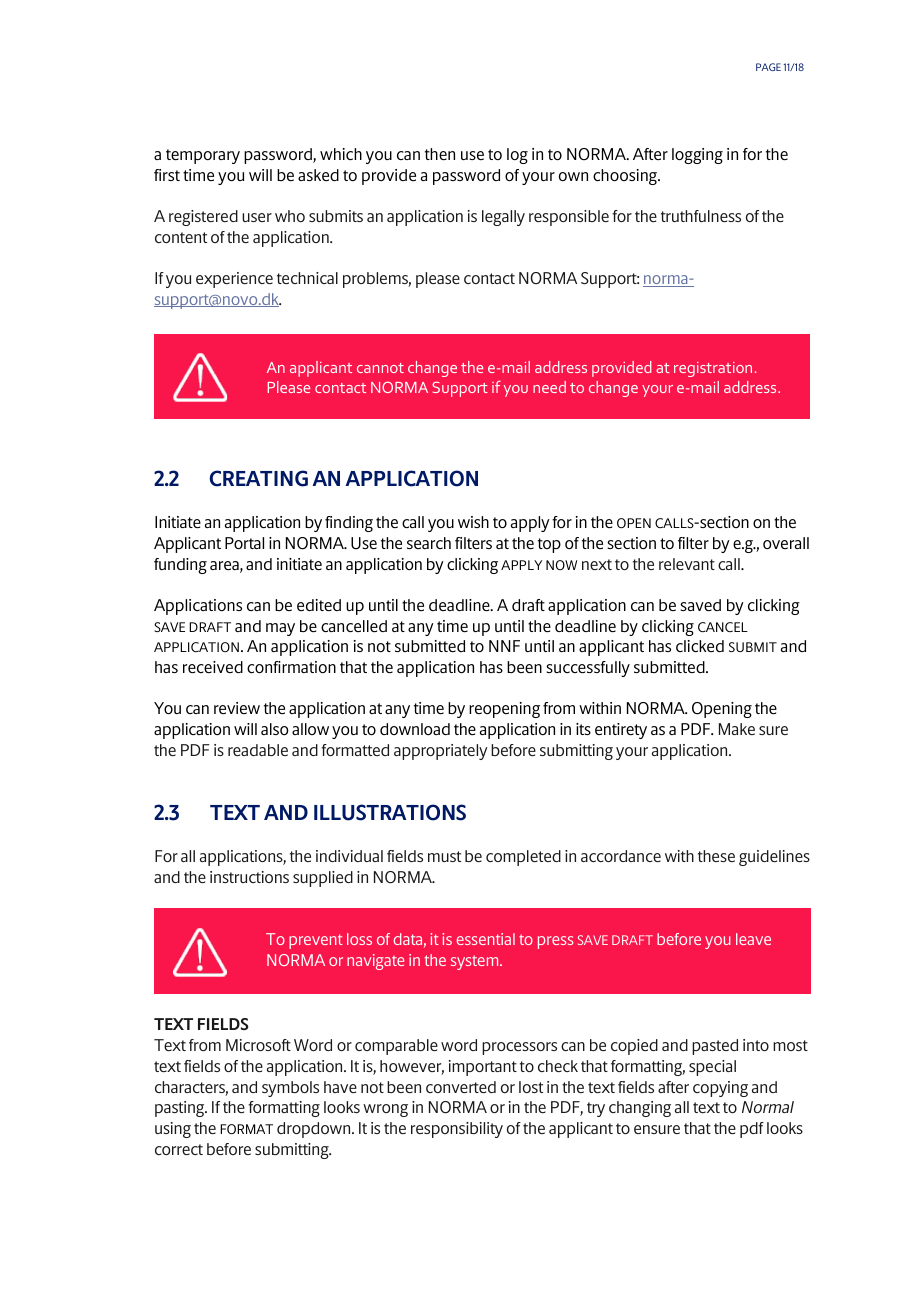 The width and height of the screenshot is (924, 1308). Describe the element at coordinates (768, 67) in the screenshot. I see `PAGE` at that location.
